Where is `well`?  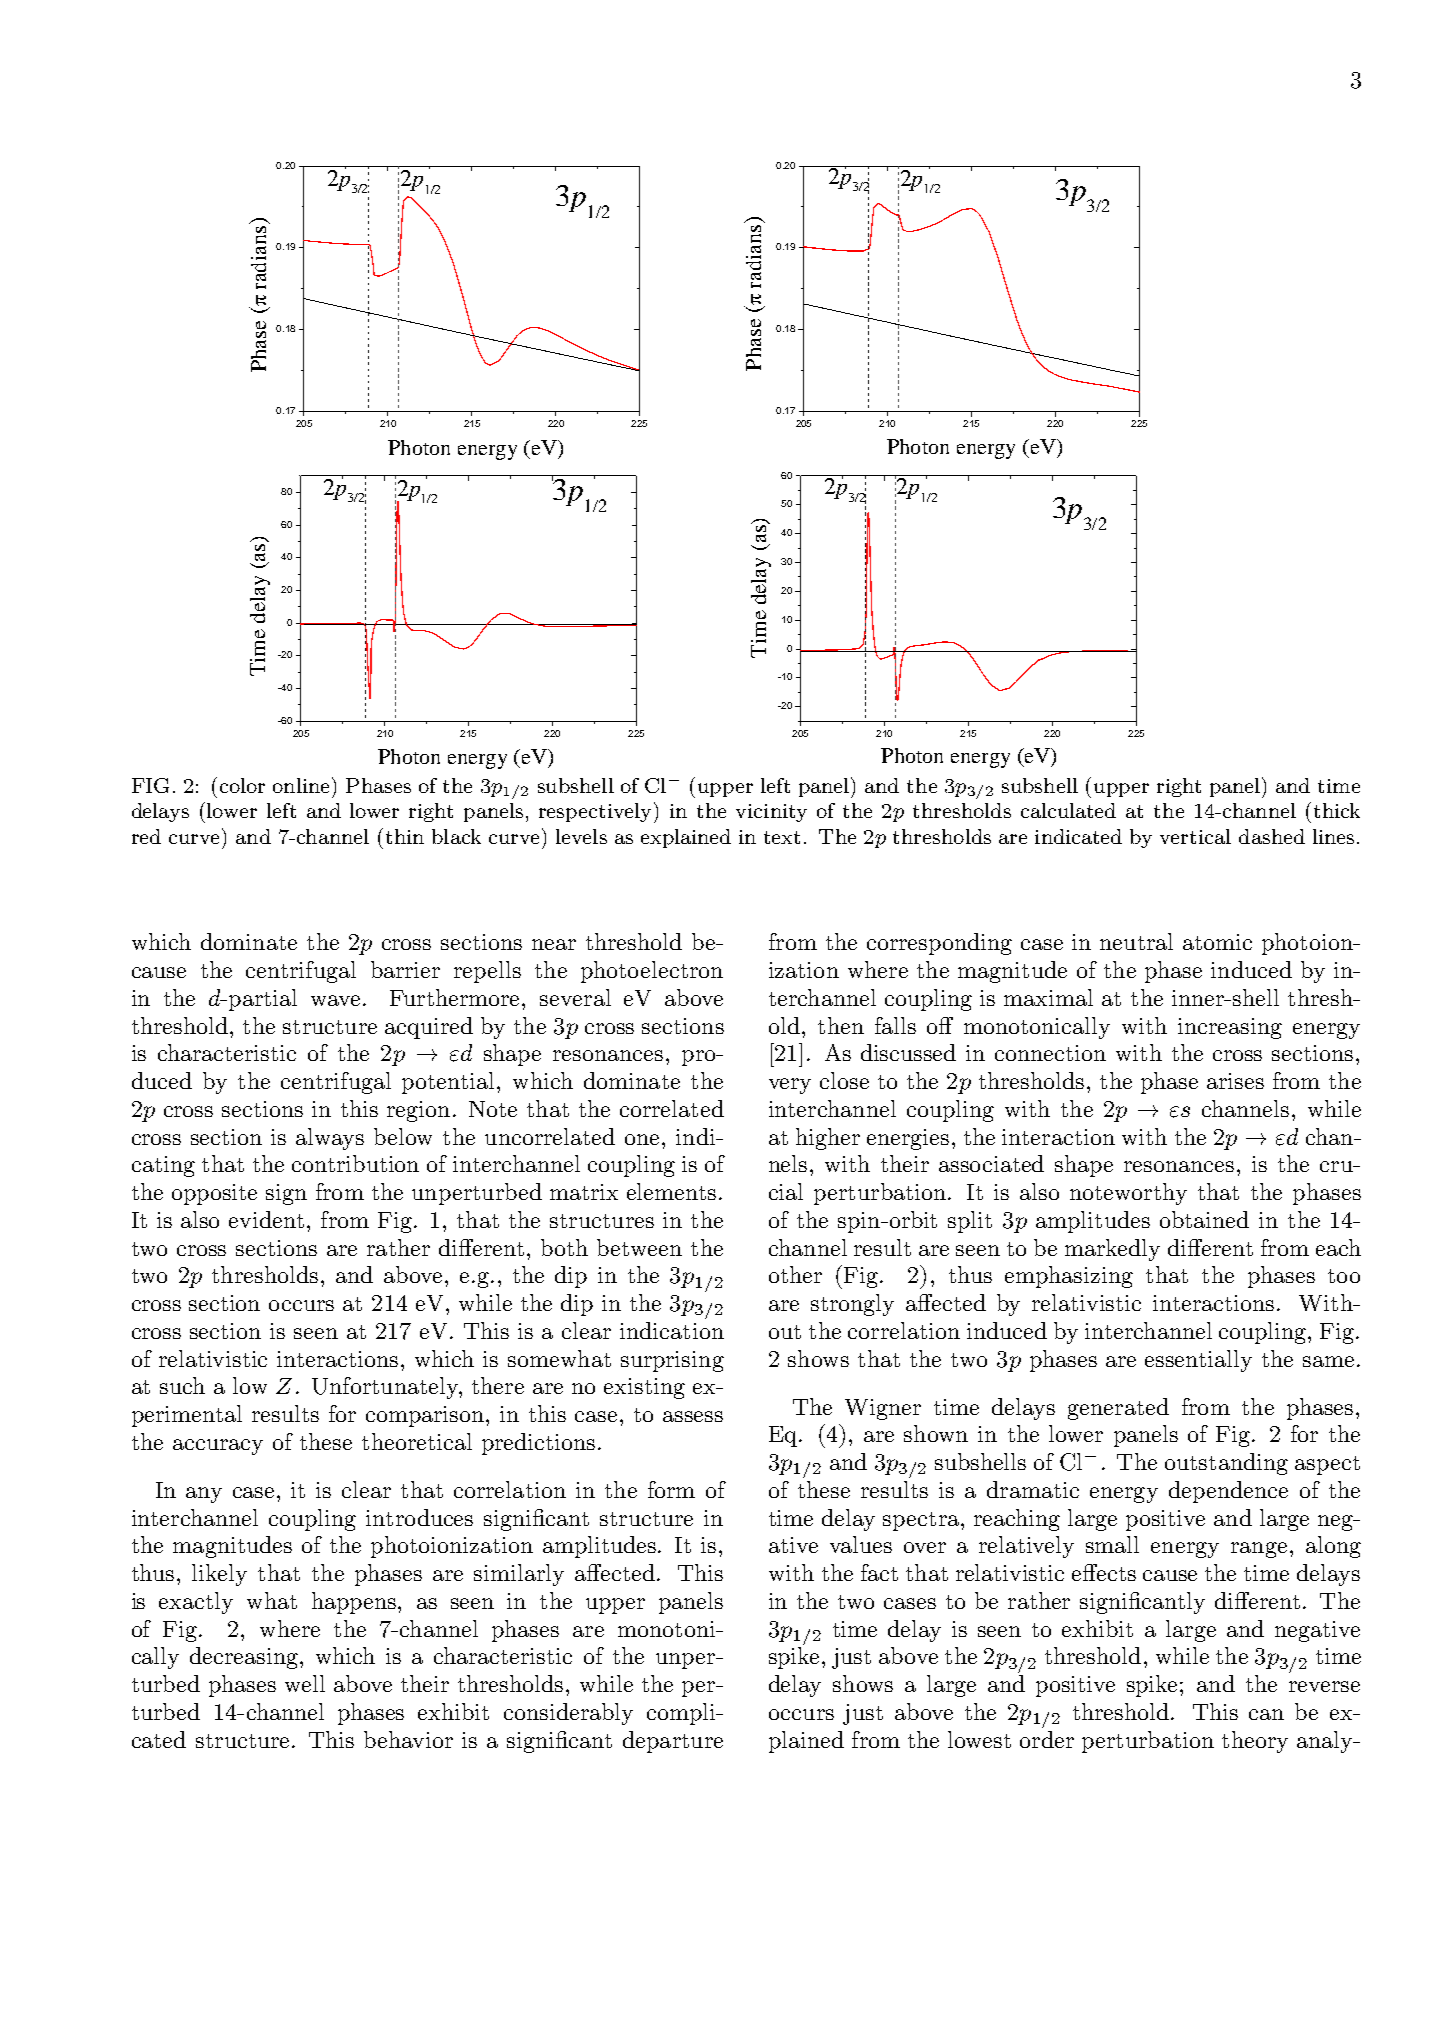 well is located at coordinates (305, 1683).
